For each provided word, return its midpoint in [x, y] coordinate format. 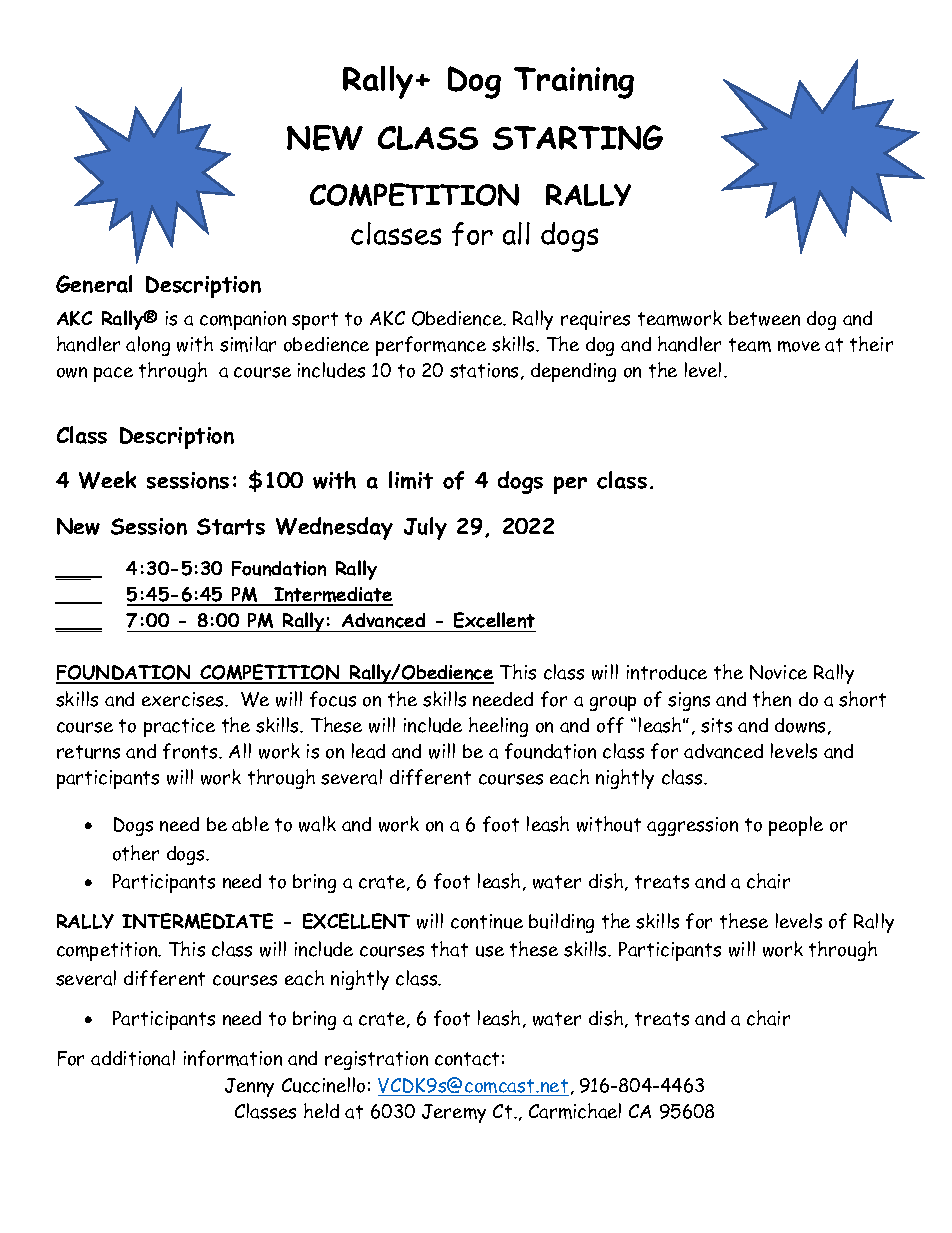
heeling [498, 727]
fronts [191, 751]
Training [574, 83]
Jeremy [454, 1113]
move [799, 346]
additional [133, 1058]
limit [411, 480]
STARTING [578, 137]
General [94, 284]
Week [107, 480]
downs [802, 726]
